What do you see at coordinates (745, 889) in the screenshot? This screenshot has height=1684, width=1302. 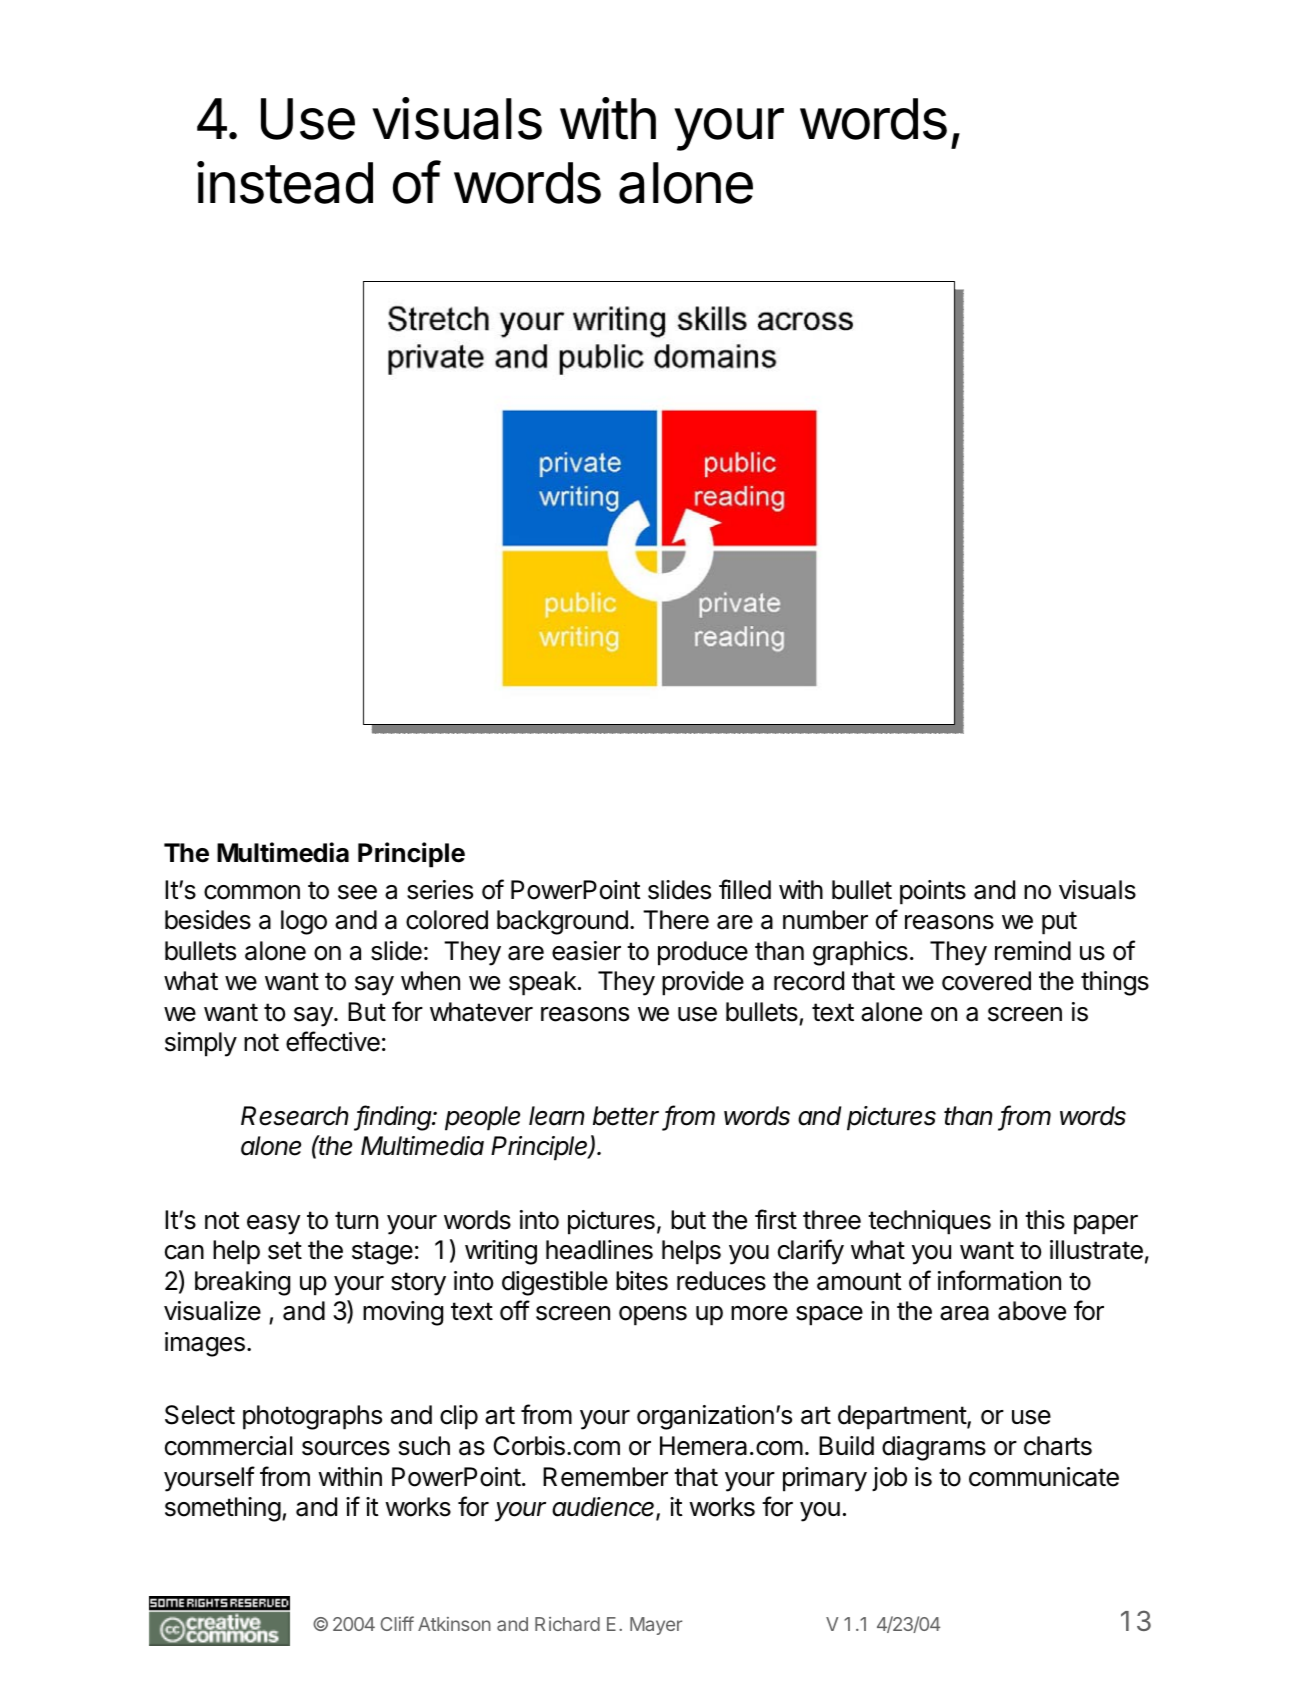 I see `filled` at bounding box center [745, 889].
